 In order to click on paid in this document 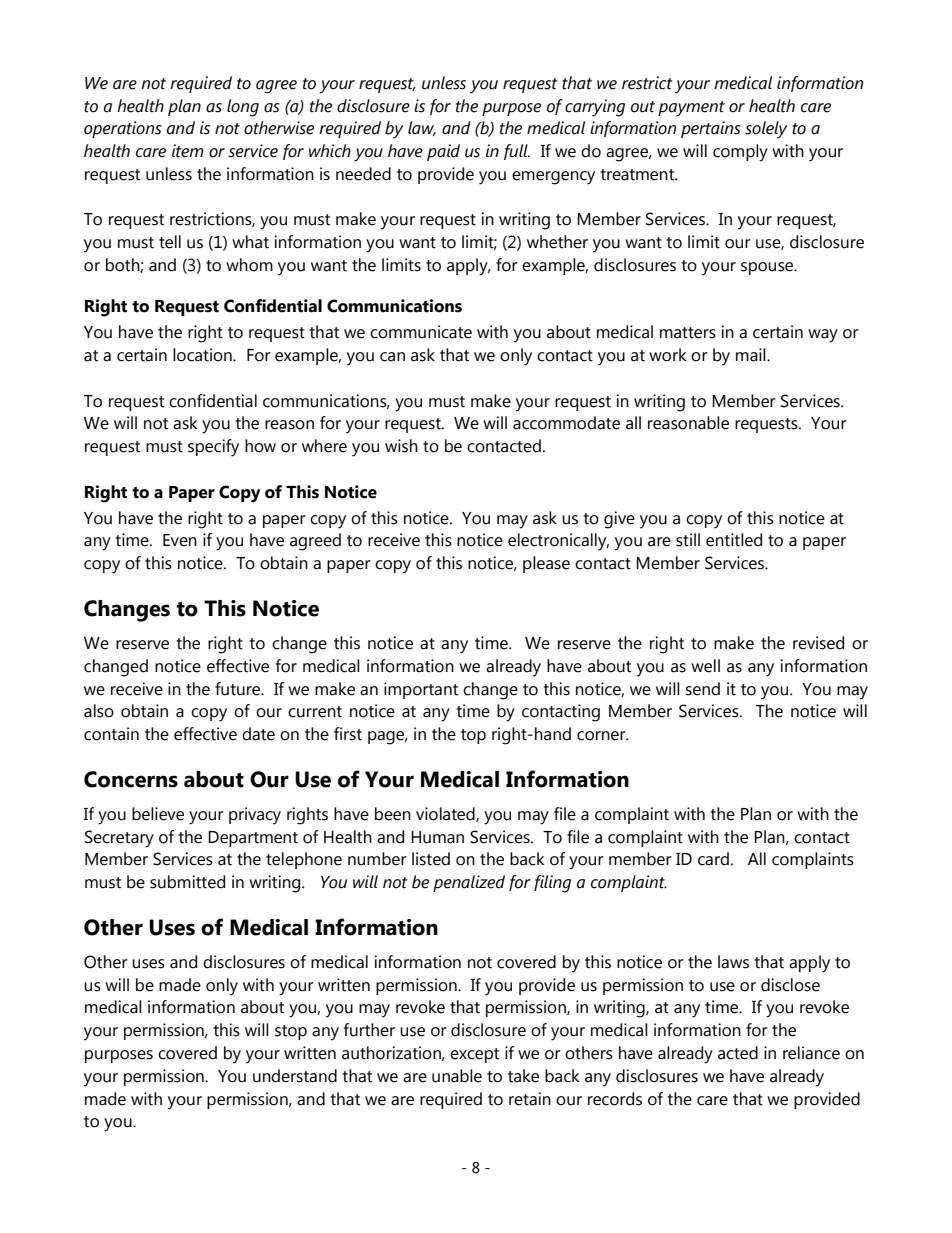, I will do `click(443, 152)`.
